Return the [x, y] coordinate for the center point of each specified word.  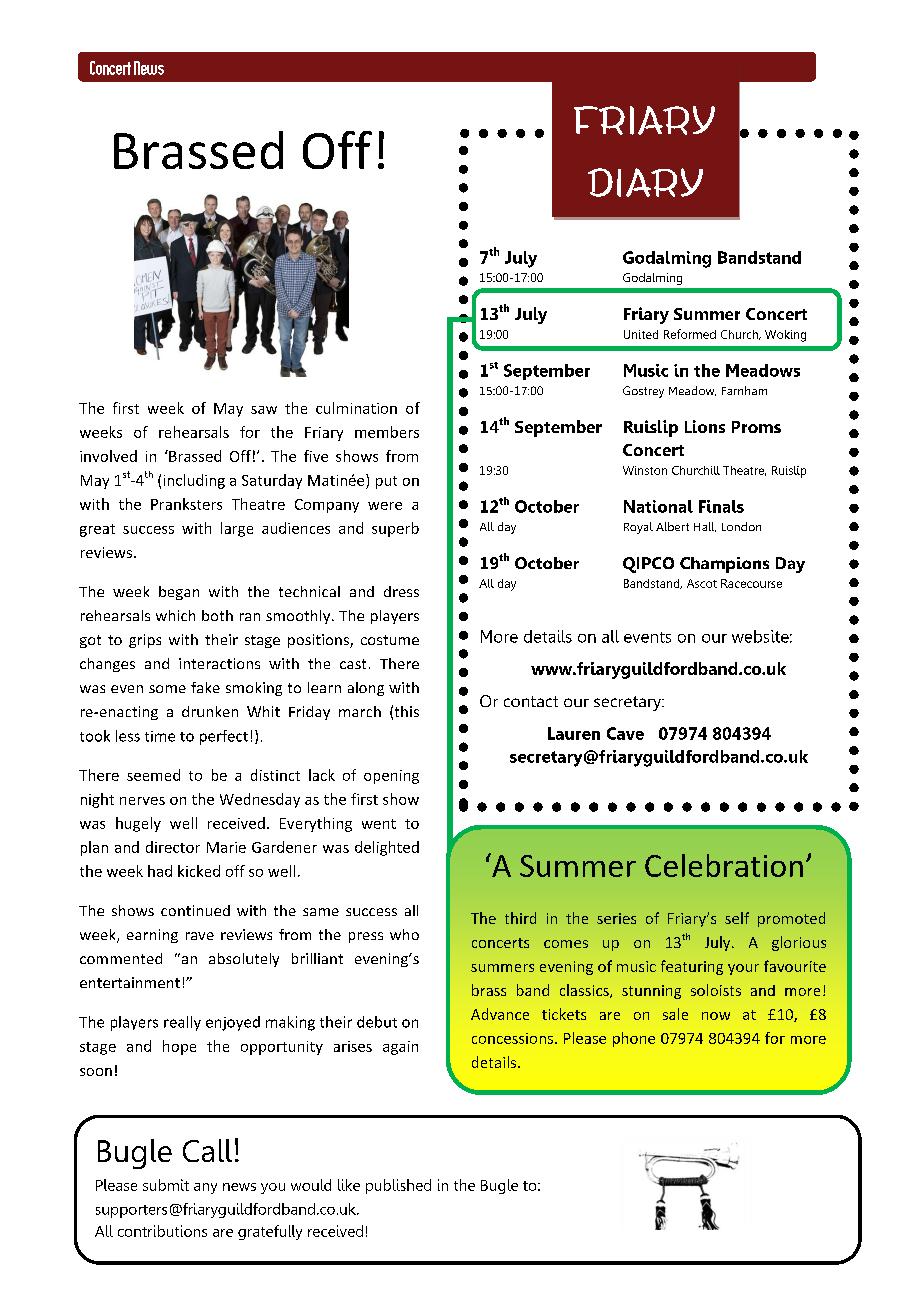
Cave [625, 733]
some [167, 689]
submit [166, 1185]
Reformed [690, 334]
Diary [645, 182]
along [366, 689]
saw [264, 410]
